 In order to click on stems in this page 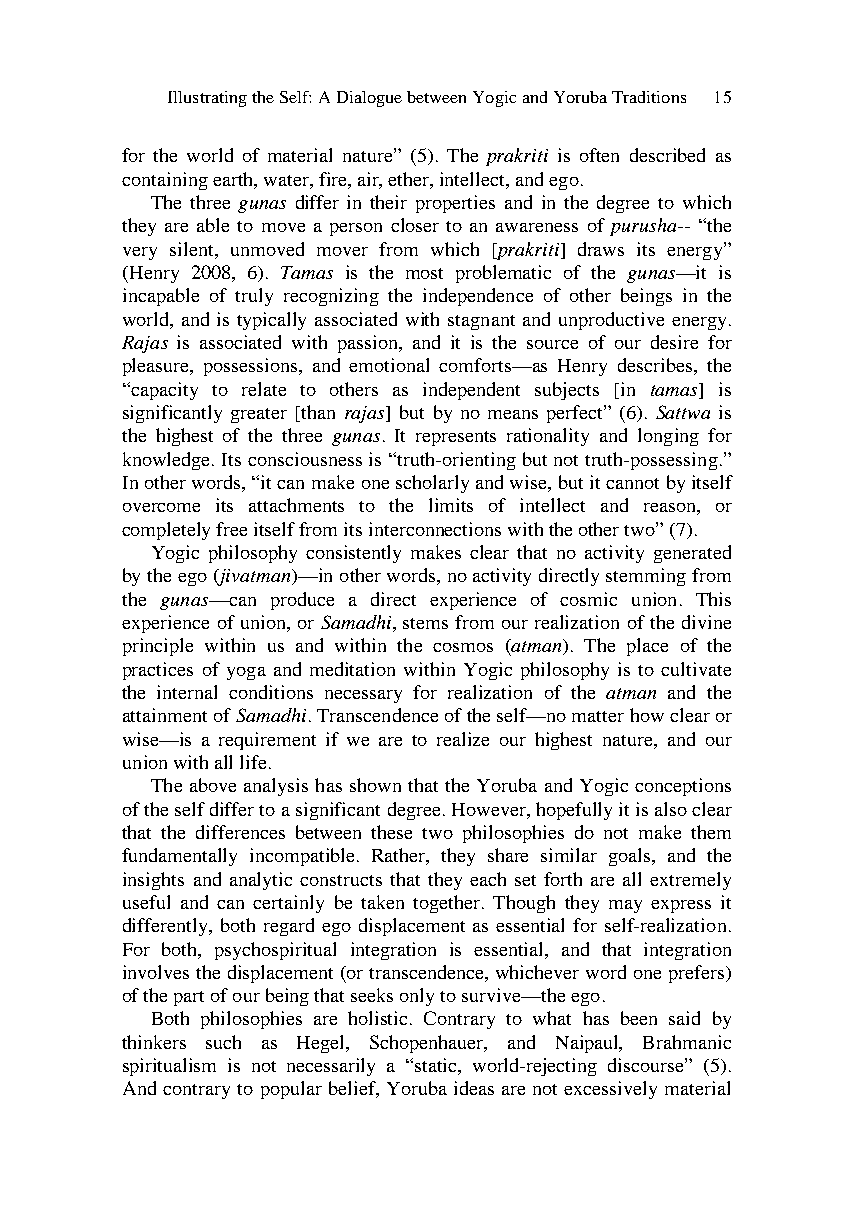, I will do `click(425, 623)`.
